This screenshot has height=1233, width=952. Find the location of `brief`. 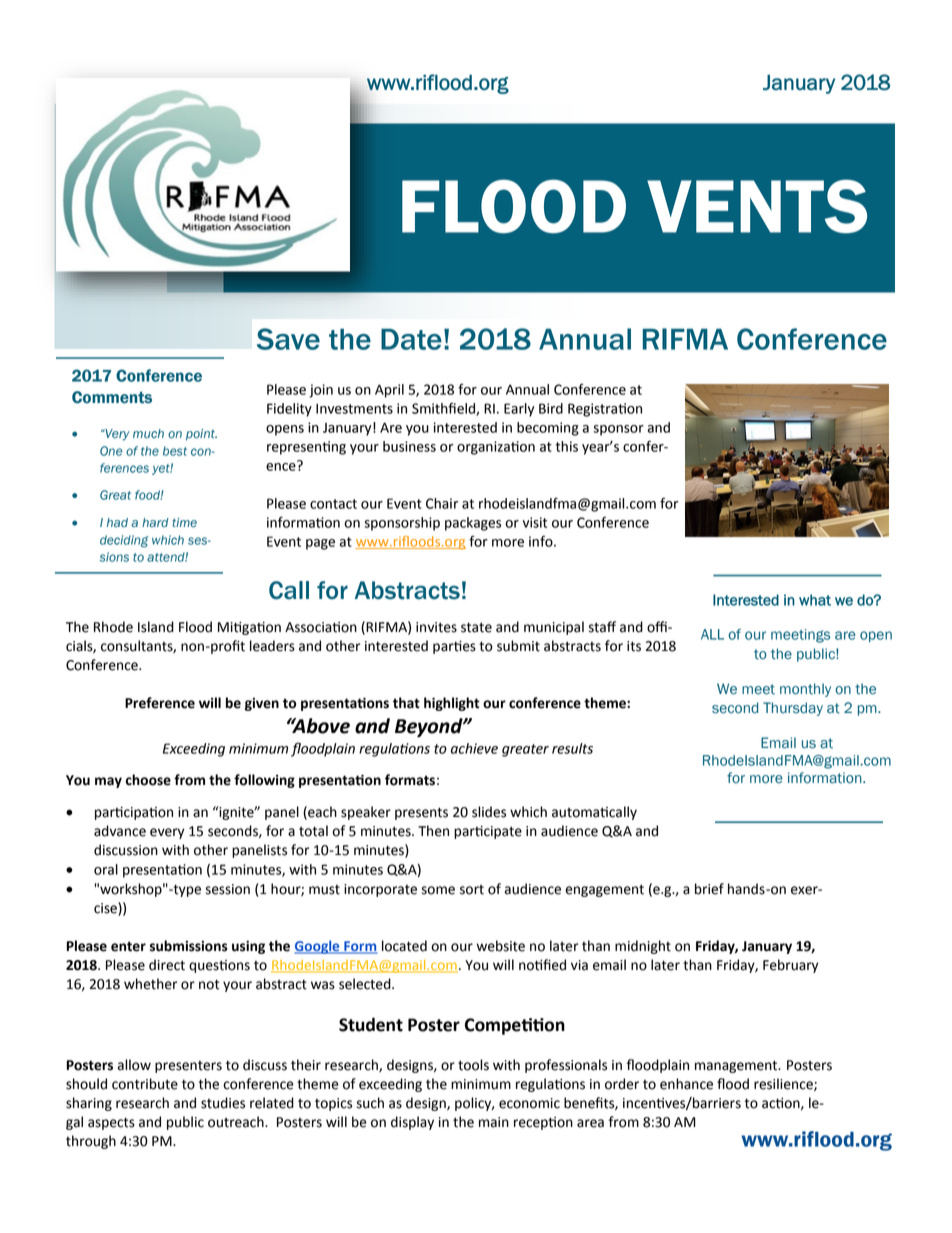

brief is located at coordinates (709, 889).
